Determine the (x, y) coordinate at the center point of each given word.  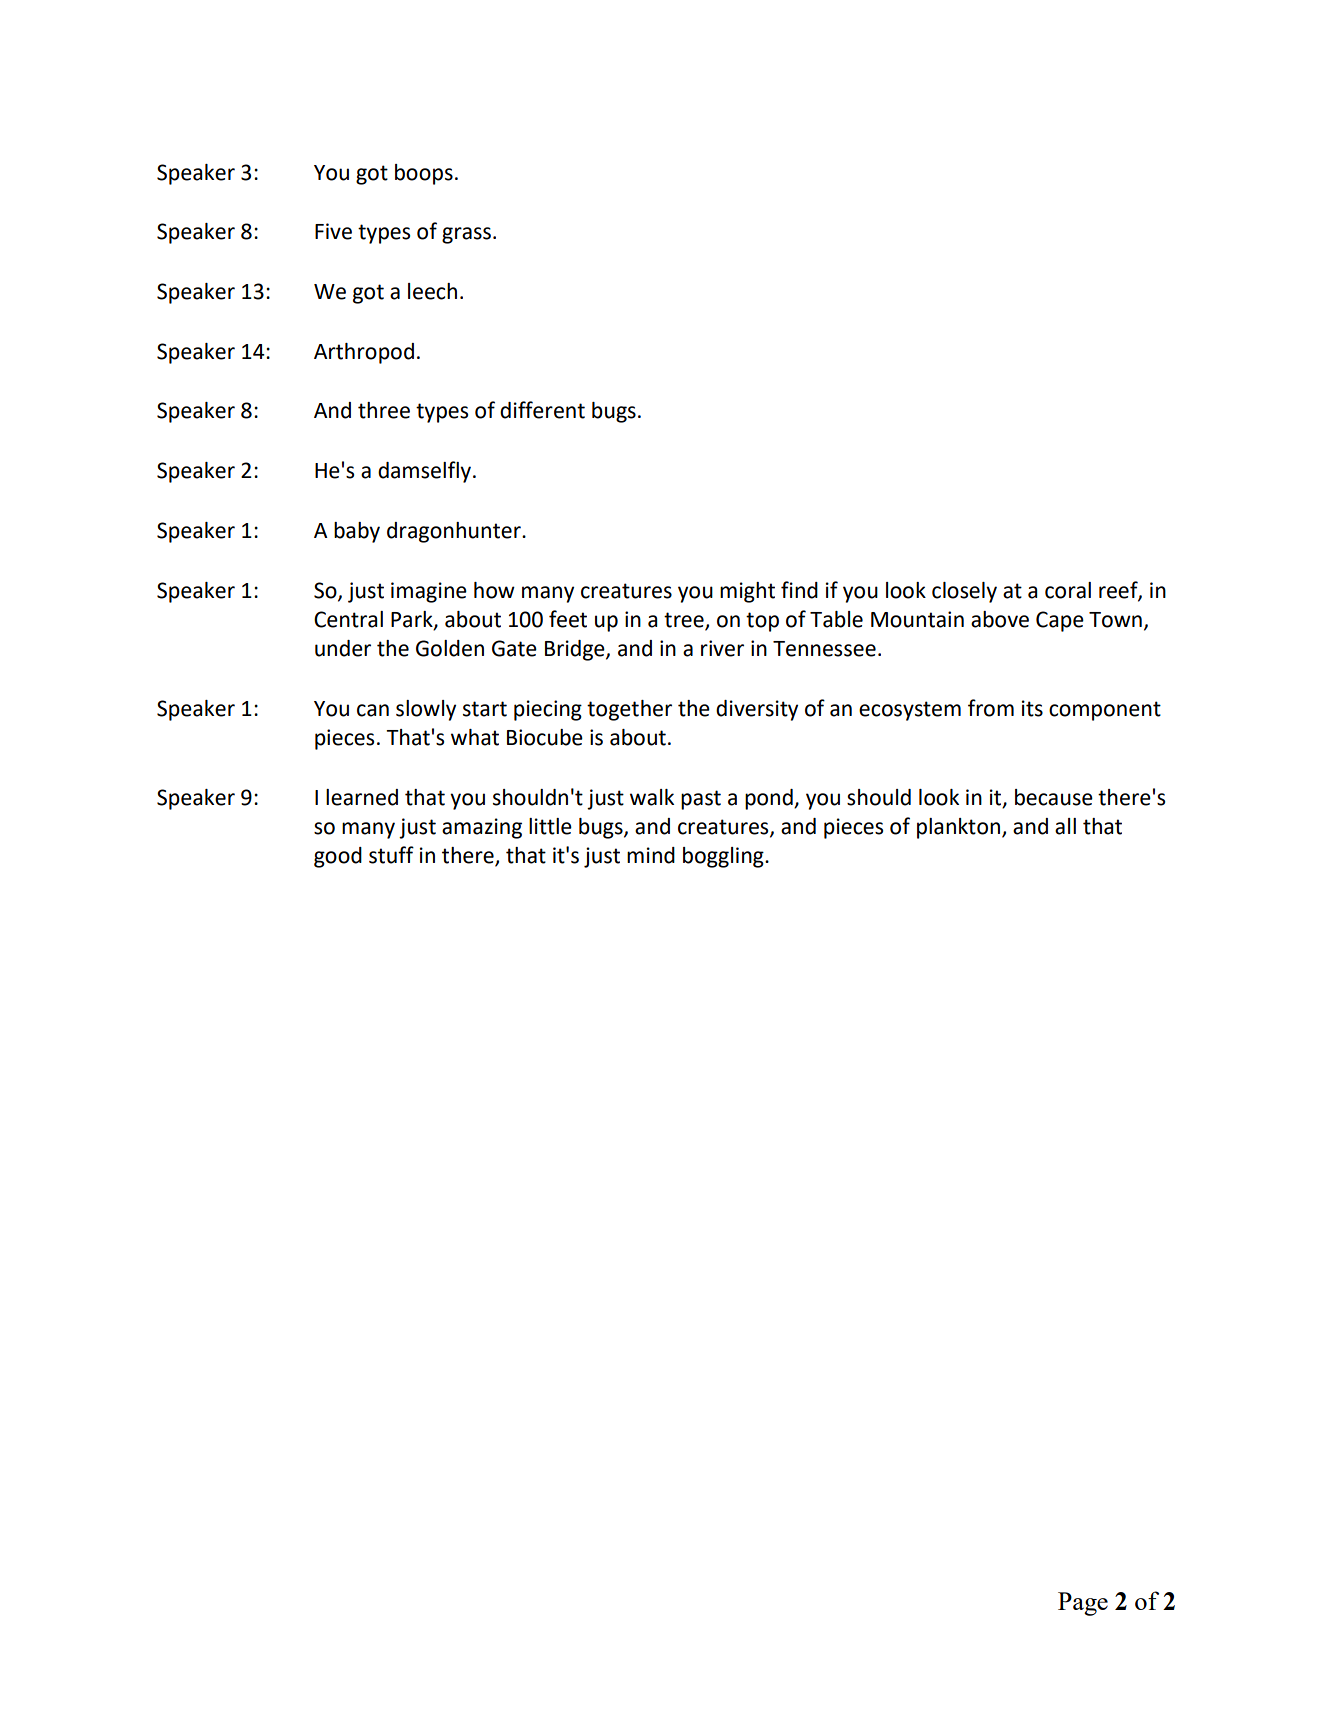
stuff (391, 855)
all (1065, 826)
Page (1083, 1604)
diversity (757, 710)
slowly (426, 710)
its (1032, 708)
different (542, 410)
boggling (724, 857)
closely (964, 592)
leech (432, 291)
